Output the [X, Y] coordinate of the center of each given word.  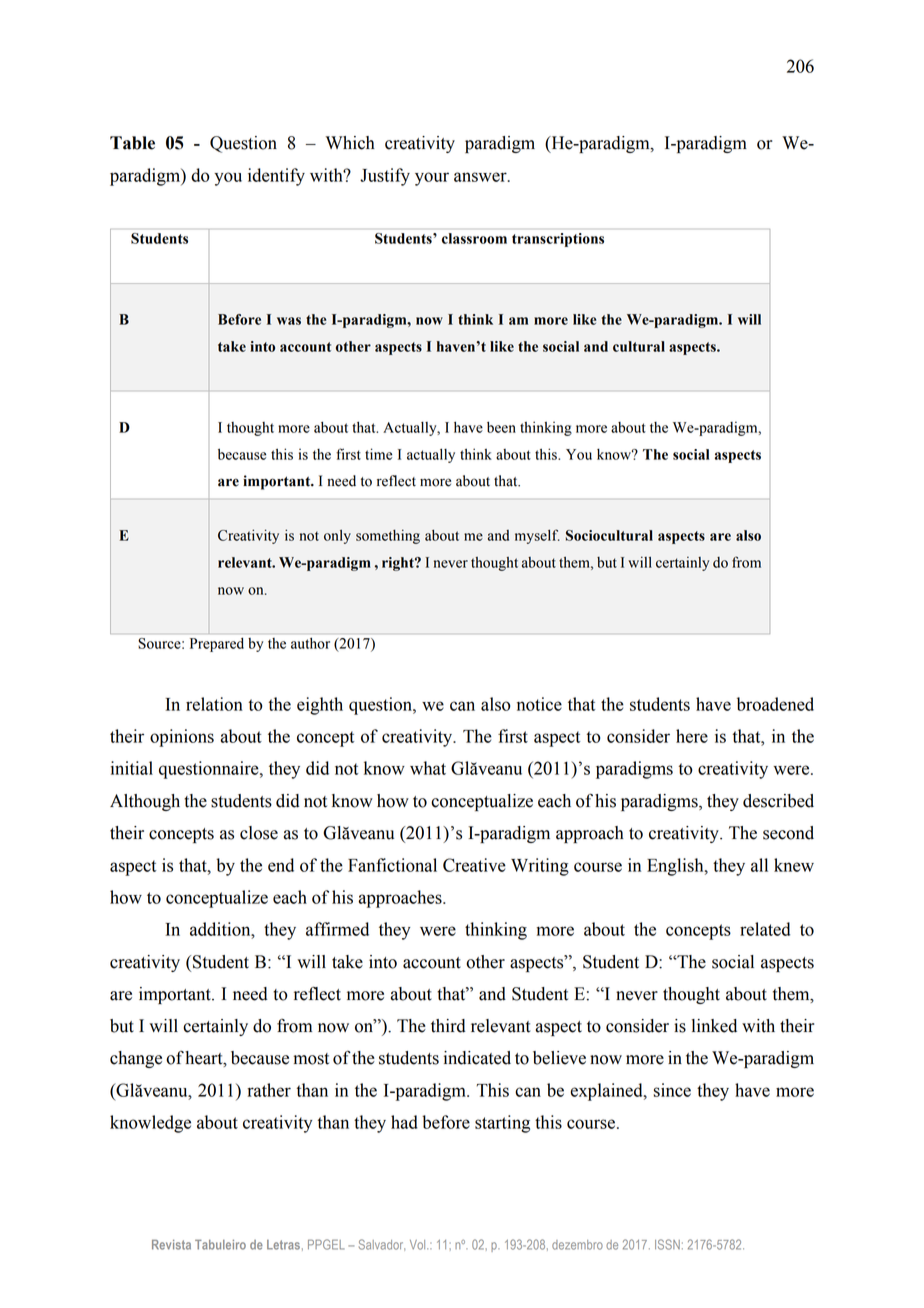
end [281, 865]
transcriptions [558, 240]
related [765, 929]
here [692, 736]
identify [276, 177]
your [432, 179]
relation [214, 704]
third [448, 1026]
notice [539, 704]
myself [537, 536]
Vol [419, 1245]
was [289, 321]
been [501, 427]
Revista [171, 1245]
